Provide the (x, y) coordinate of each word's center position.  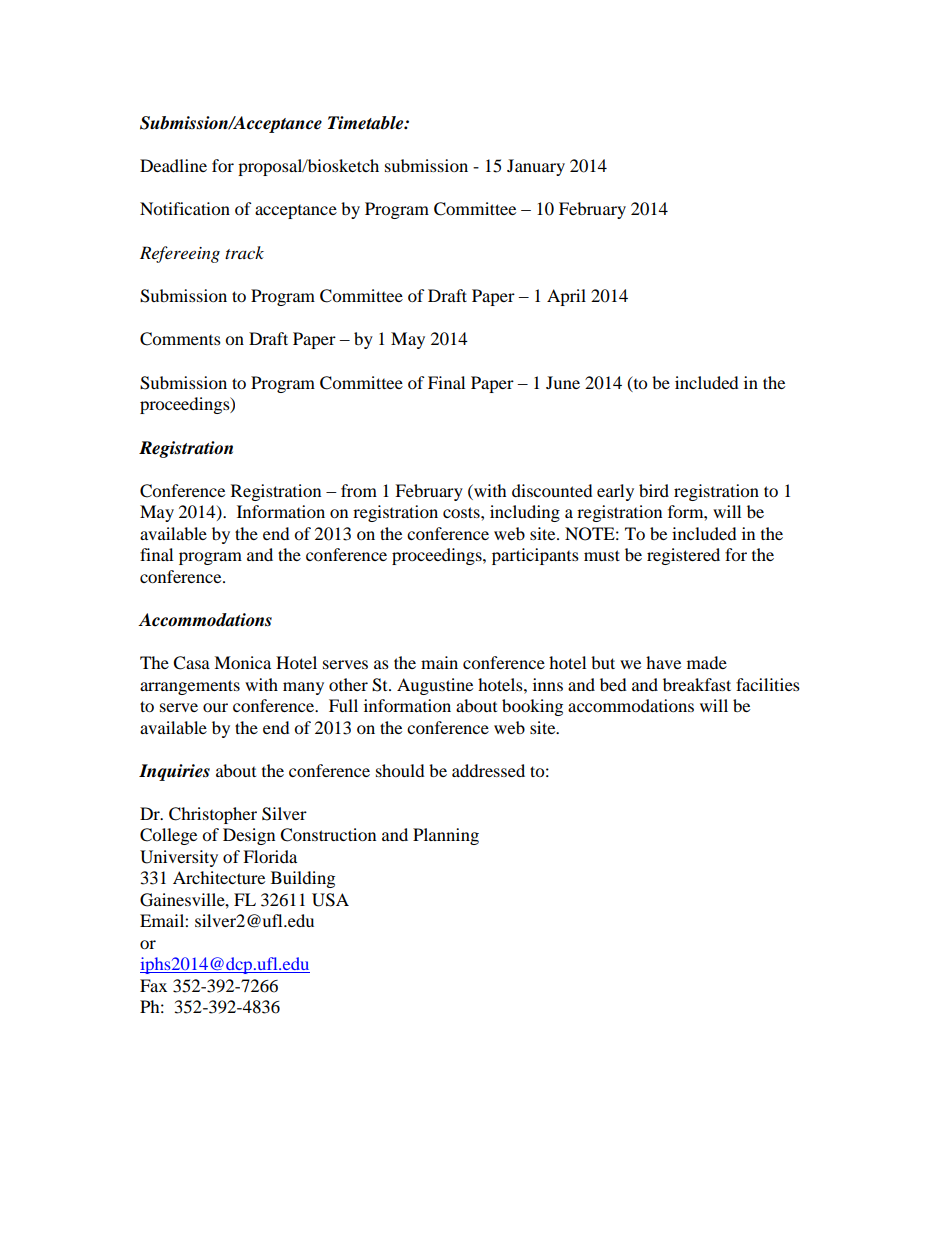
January (536, 167)
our (215, 707)
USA (330, 900)
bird (654, 490)
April (566, 297)
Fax (153, 985)
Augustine (435, 686)
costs (462, 512)
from (359, 490)
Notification (185, 208)
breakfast (697, 684)
